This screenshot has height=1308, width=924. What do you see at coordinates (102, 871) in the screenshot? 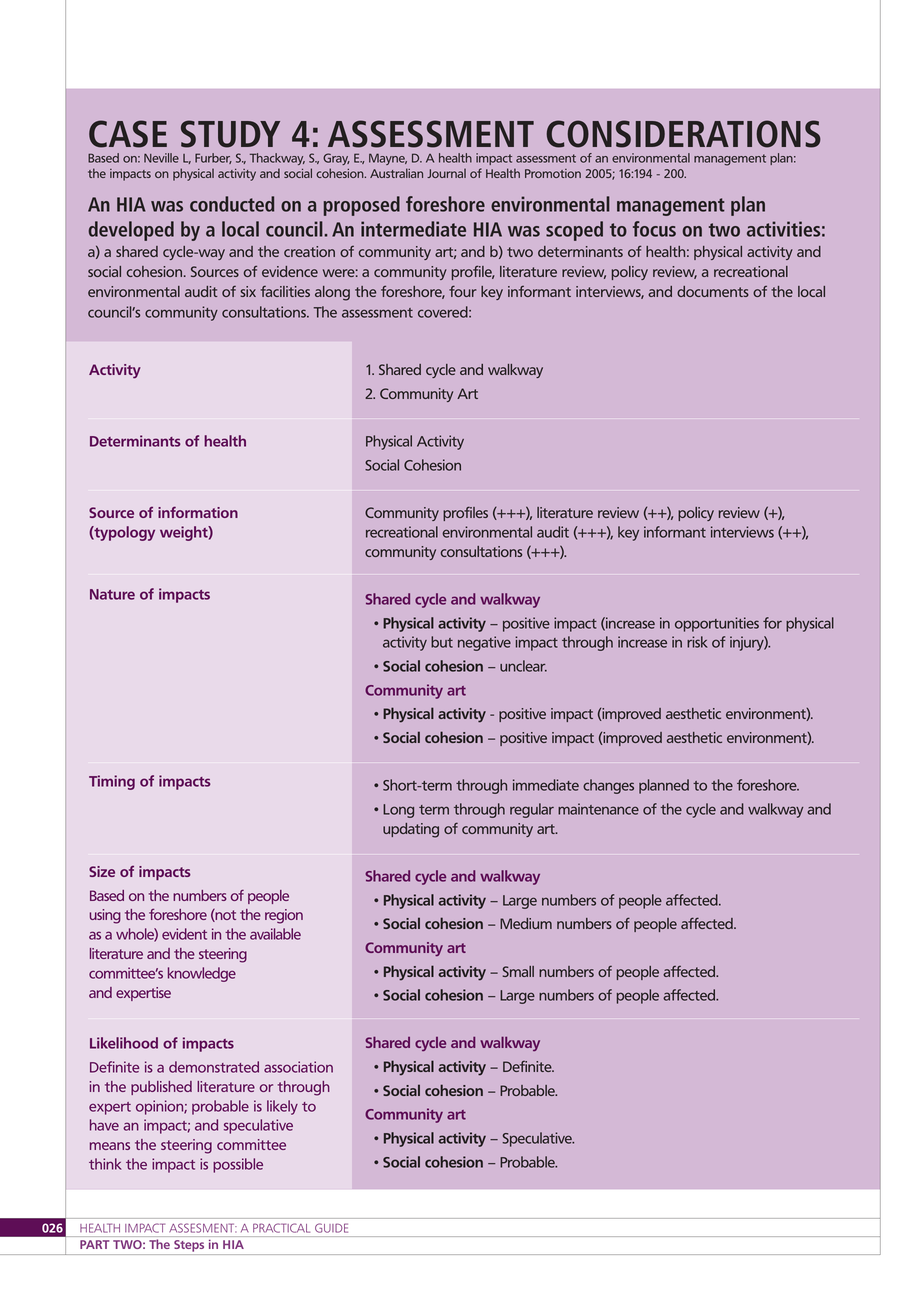
I see `Size` at bounding box center [102, 871].
